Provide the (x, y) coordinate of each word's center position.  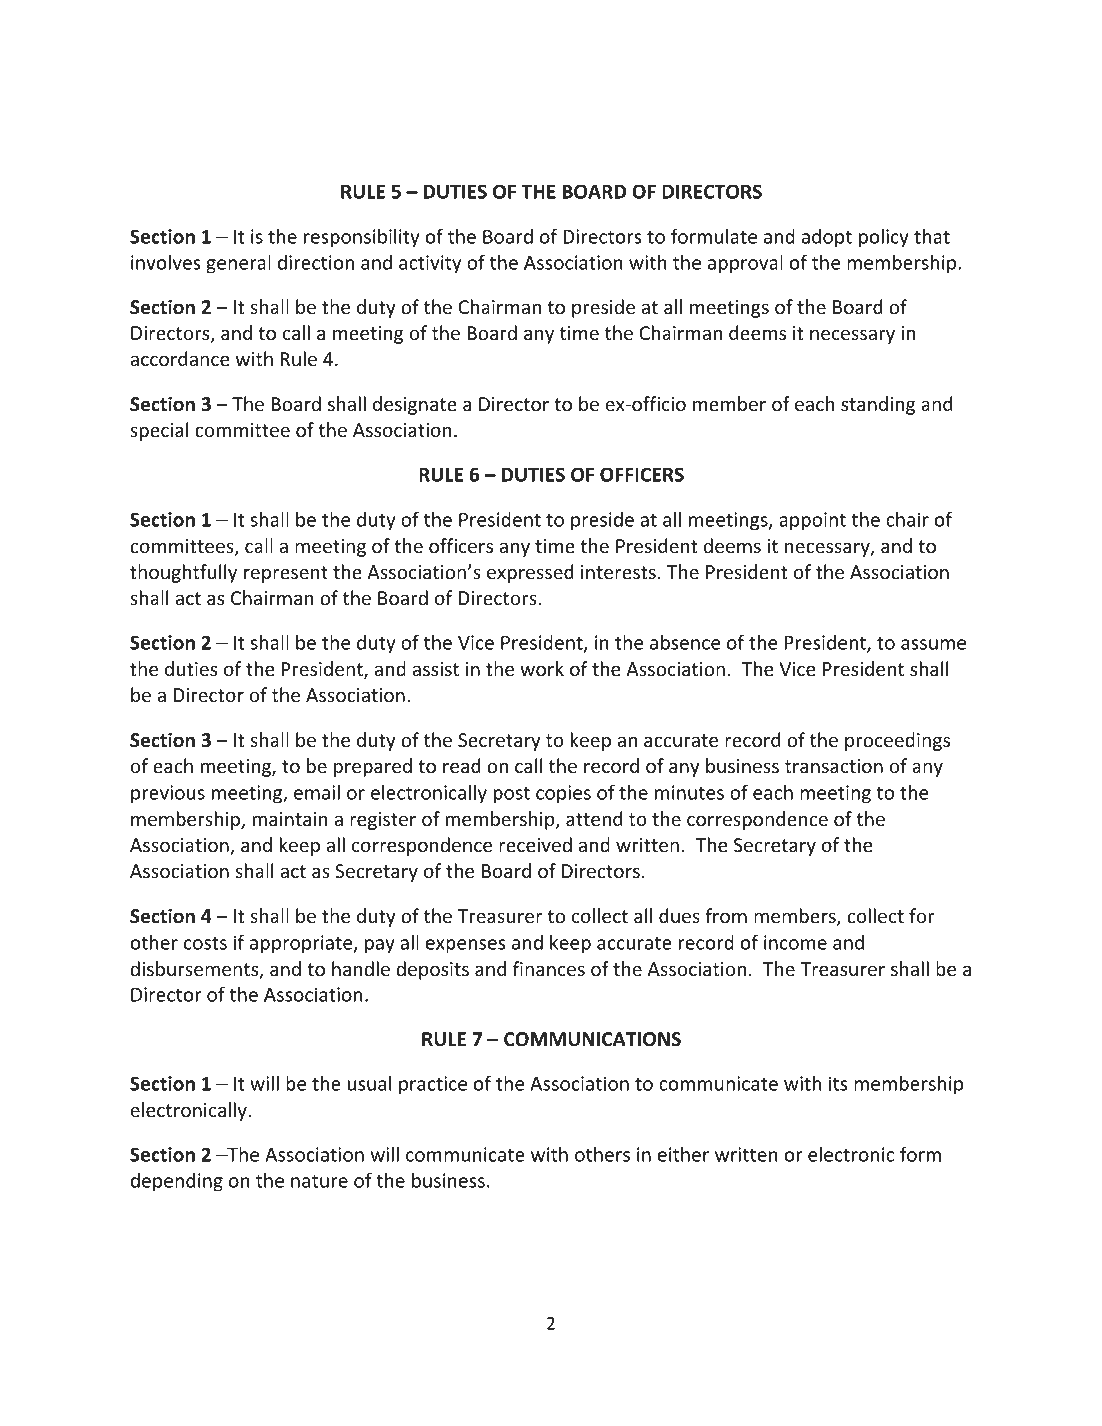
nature (319, 1181)
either (683, 1154)
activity (430, 264)
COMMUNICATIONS (592, 1039)
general (238, 264)
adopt (827, 238)
